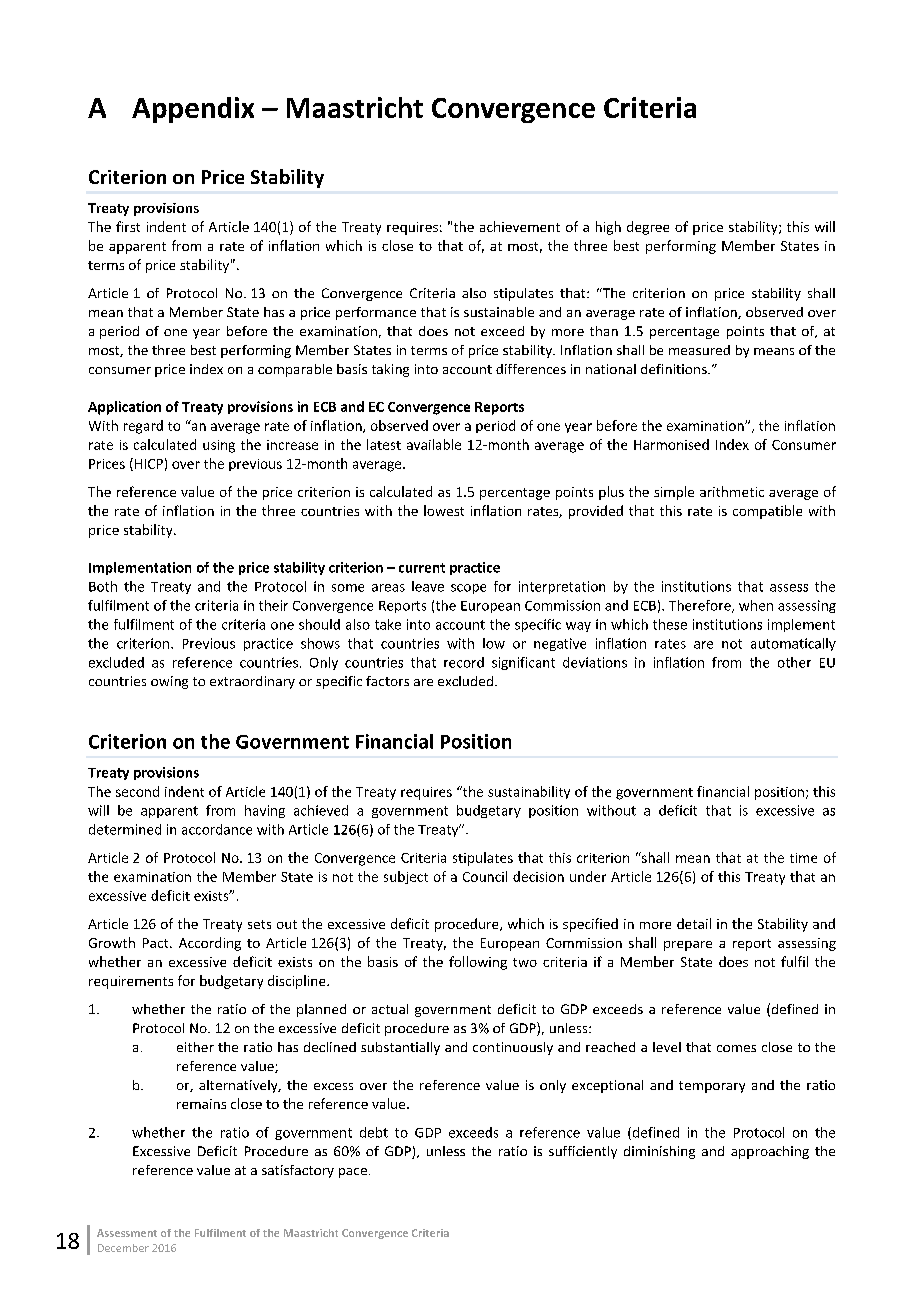 The image size is (924, 1308). What do you see at coordinates (217, 829) in the screenshot?
I see `accordance` at bounding box center [217, 829].
